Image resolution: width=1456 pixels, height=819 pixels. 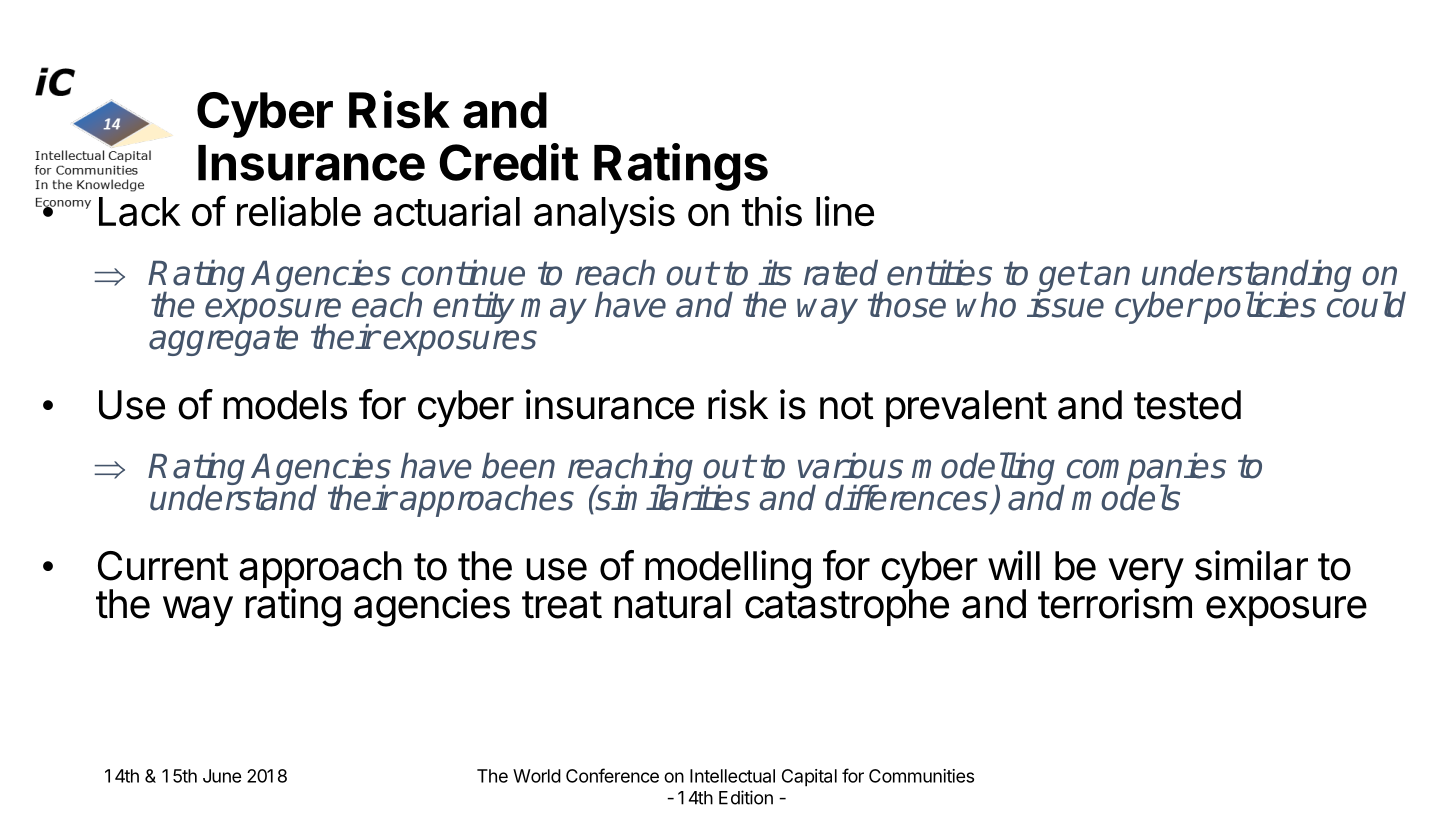 What do you see at coordinates (299, 211) in the screenshot?
I see `reliable` at bounding box center [299, 211].
